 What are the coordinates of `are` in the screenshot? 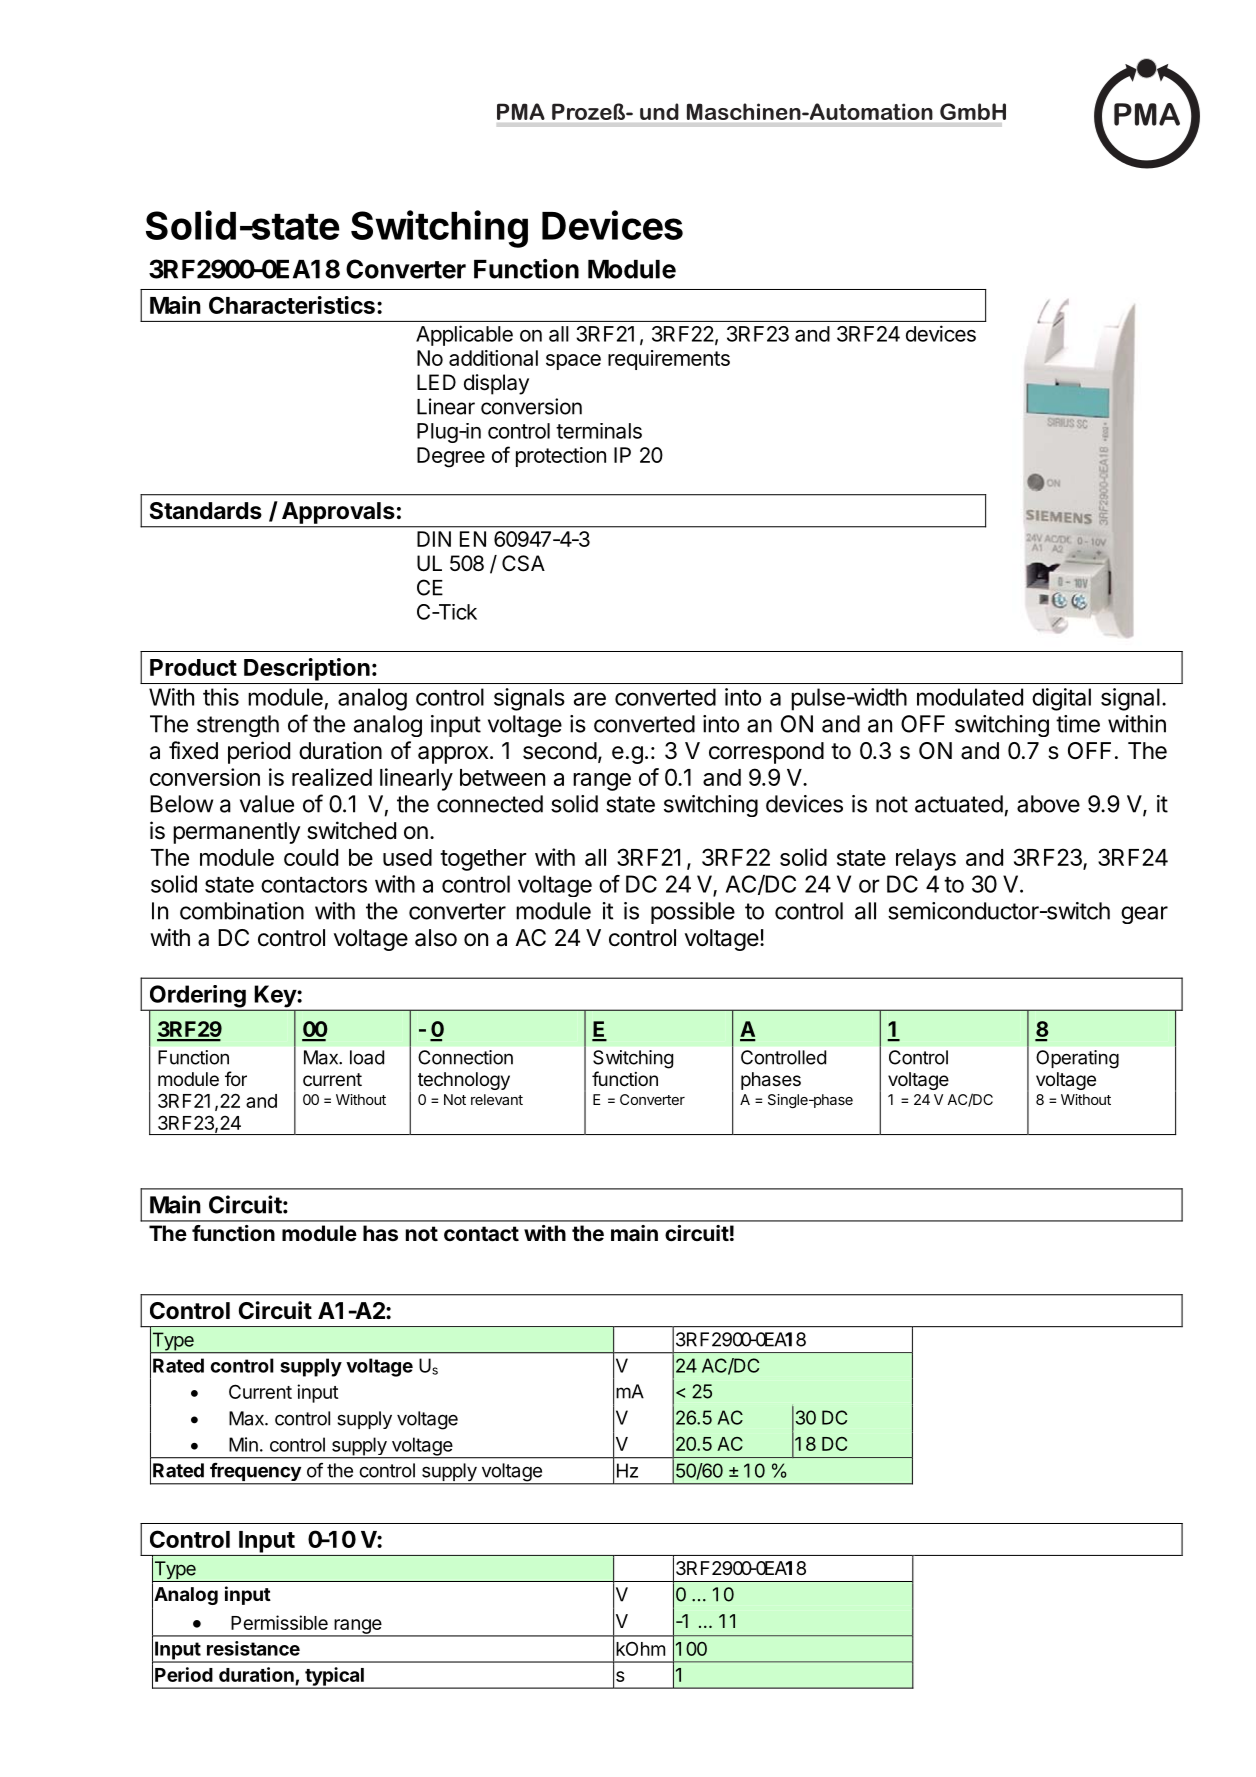 It's located at (590, 699).
